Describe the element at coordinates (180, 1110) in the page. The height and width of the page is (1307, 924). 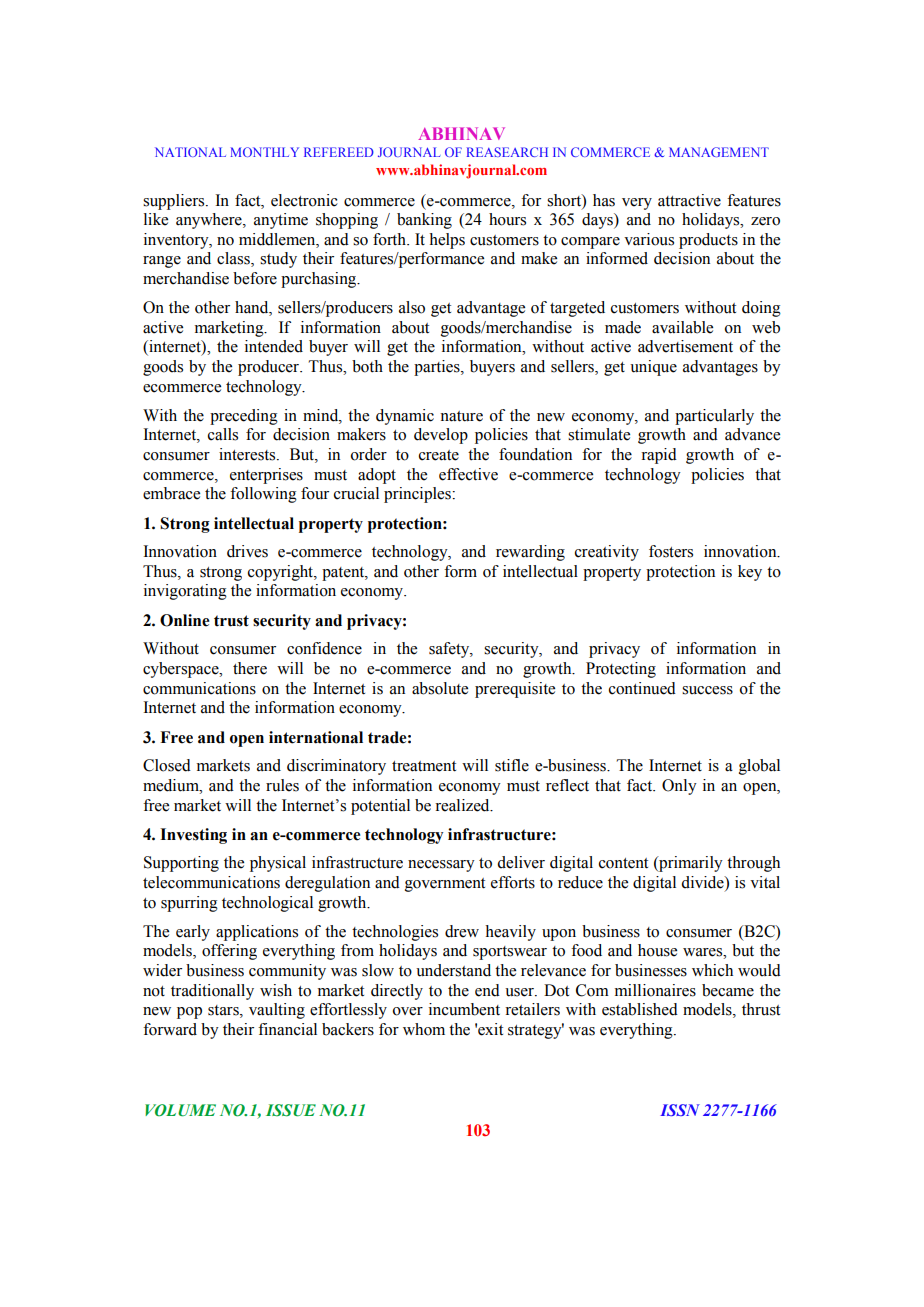
I see `VOLUME` at that location.
